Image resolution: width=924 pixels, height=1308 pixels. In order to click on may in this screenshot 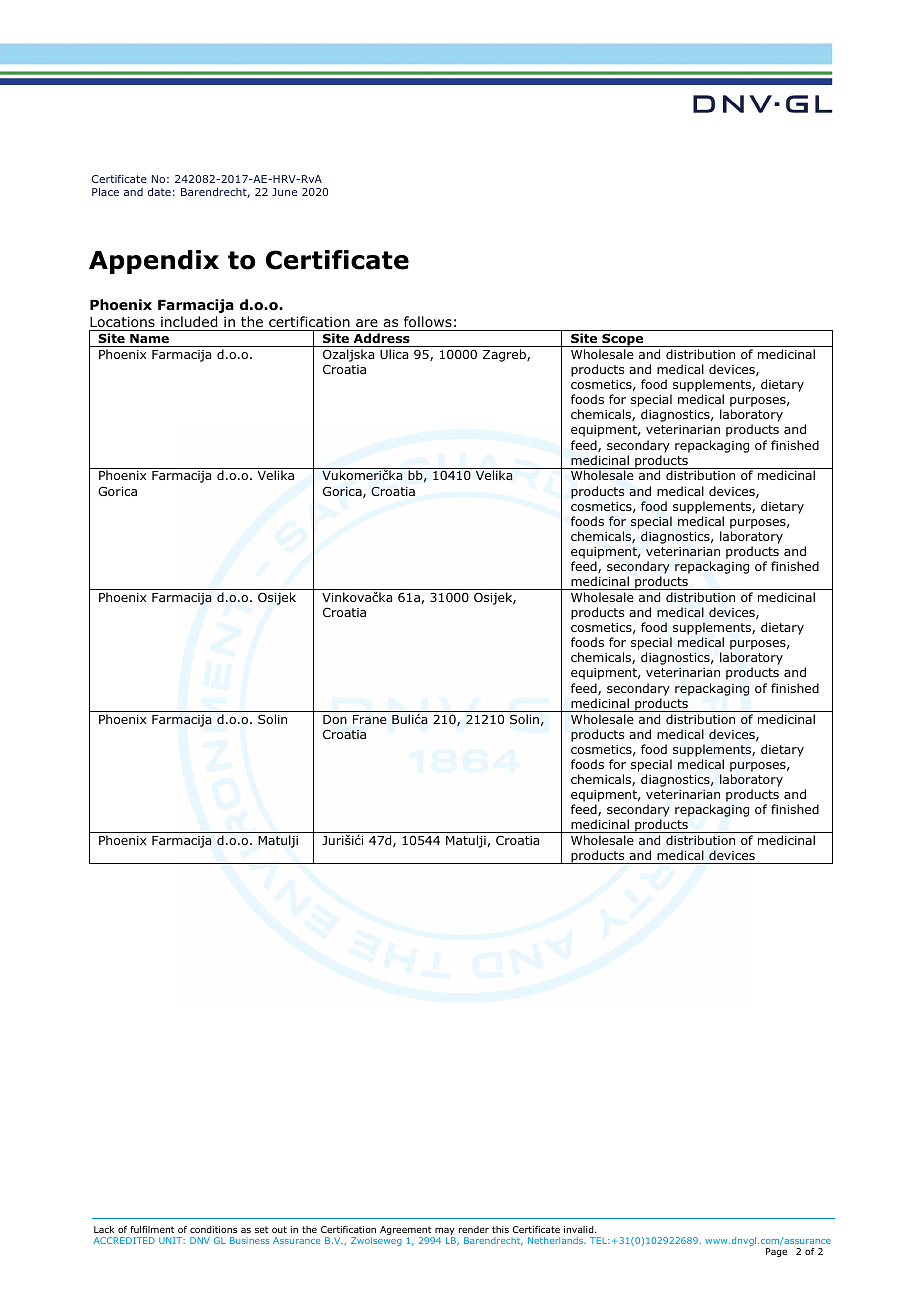, I will do `click(444, 1233)`.
